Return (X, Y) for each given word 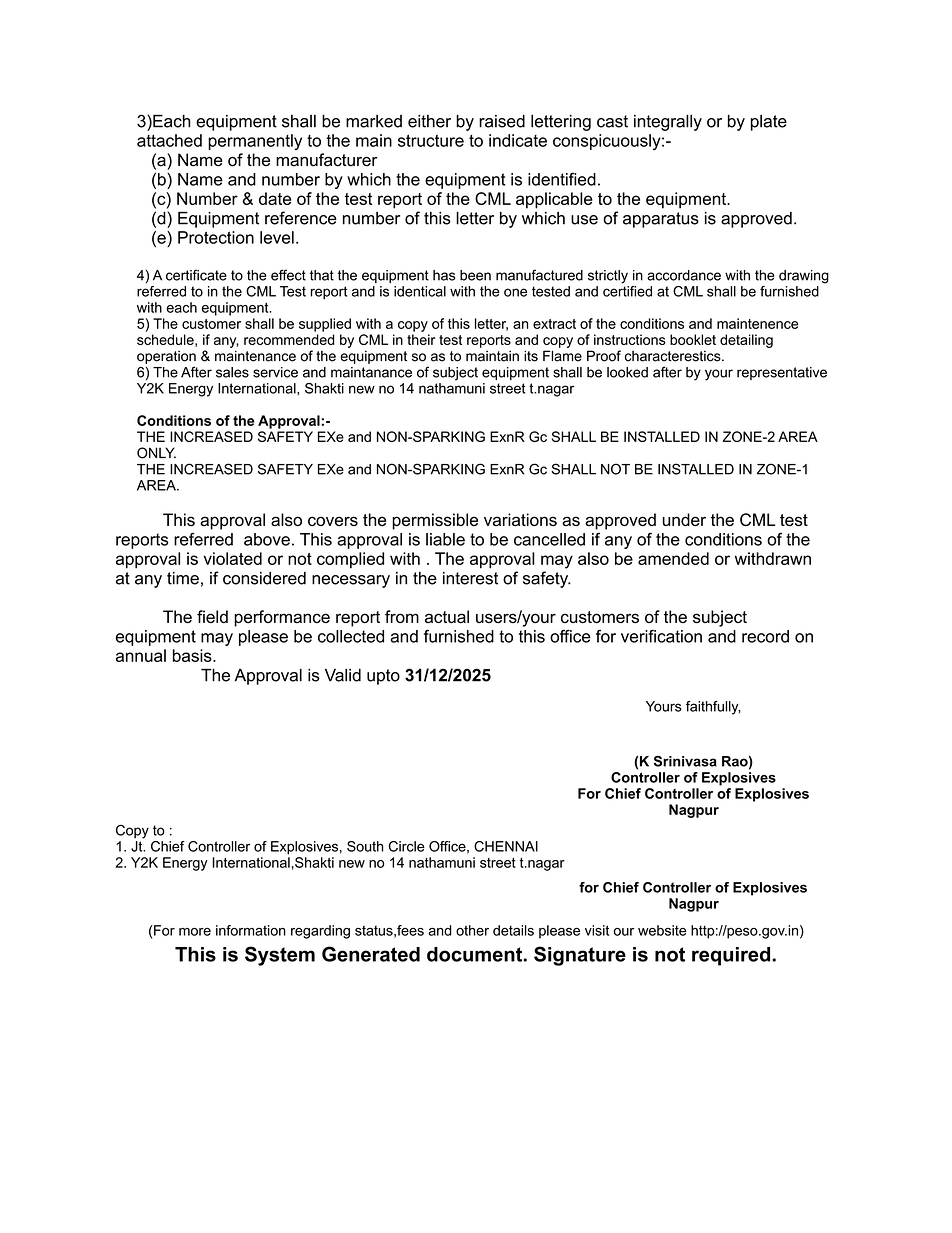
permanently (255, 142)
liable (445, 539)
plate (769, 123)
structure (431, 140)
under (684, 519)
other (472, 930)
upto (383, 677)
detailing (746, 341)
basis (193, 655)
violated (233, 558)
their (421, 339)
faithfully (713, 708)
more (195, 932)
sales (232, 372)
